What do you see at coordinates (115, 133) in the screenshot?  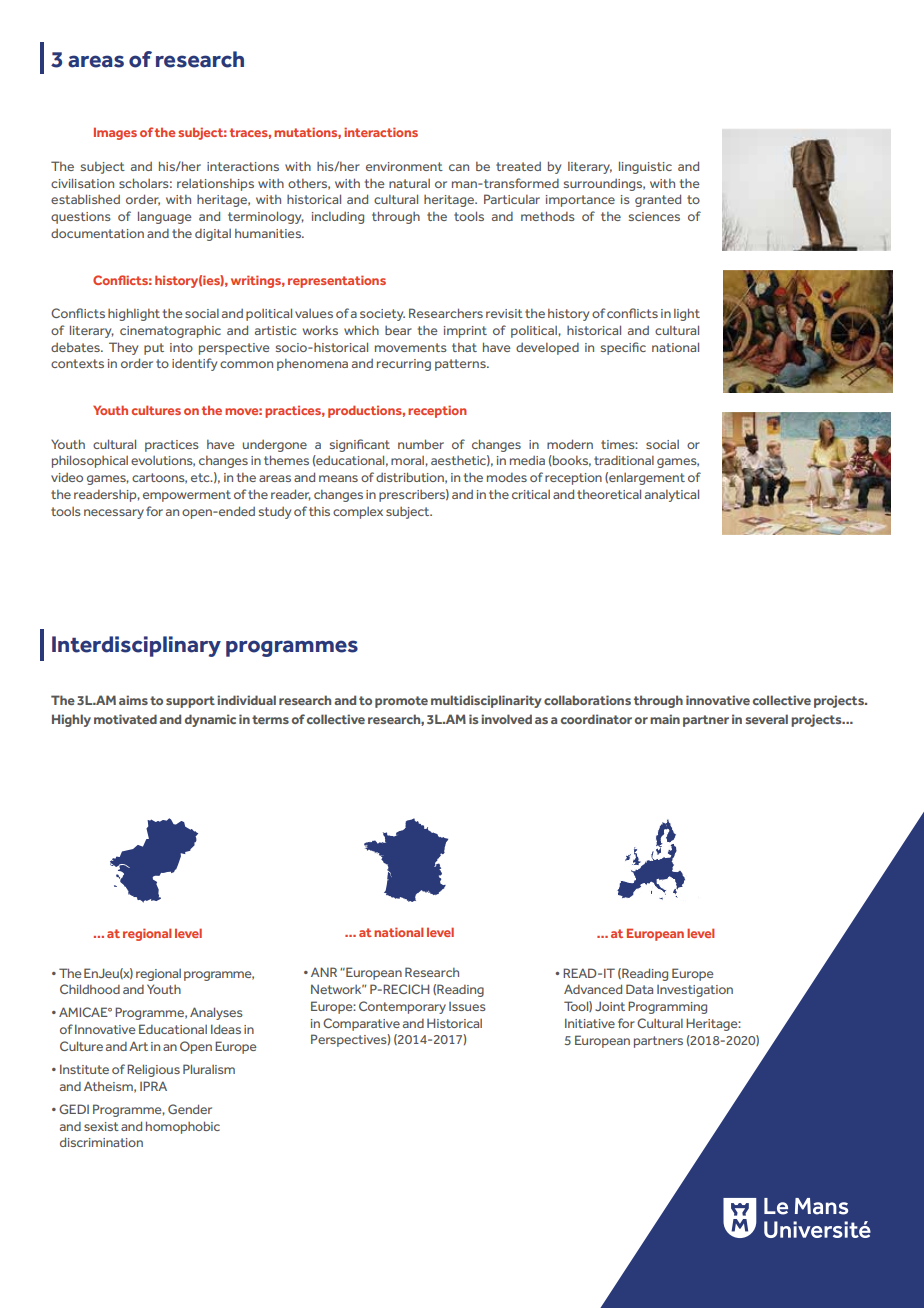 I see `Images` at bounding box center [115, 133].
